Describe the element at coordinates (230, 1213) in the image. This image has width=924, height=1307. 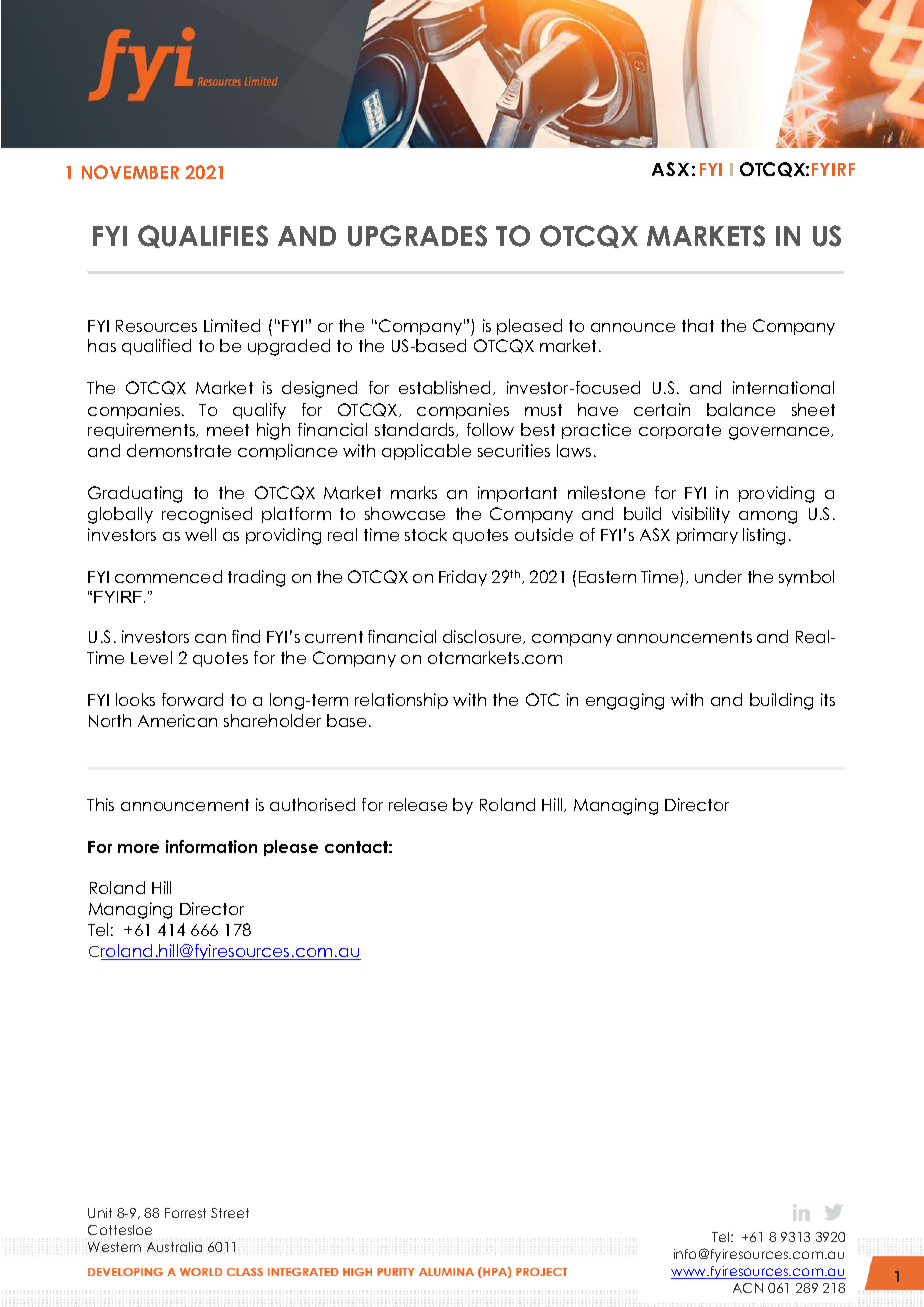
I see `Street` at that location.
